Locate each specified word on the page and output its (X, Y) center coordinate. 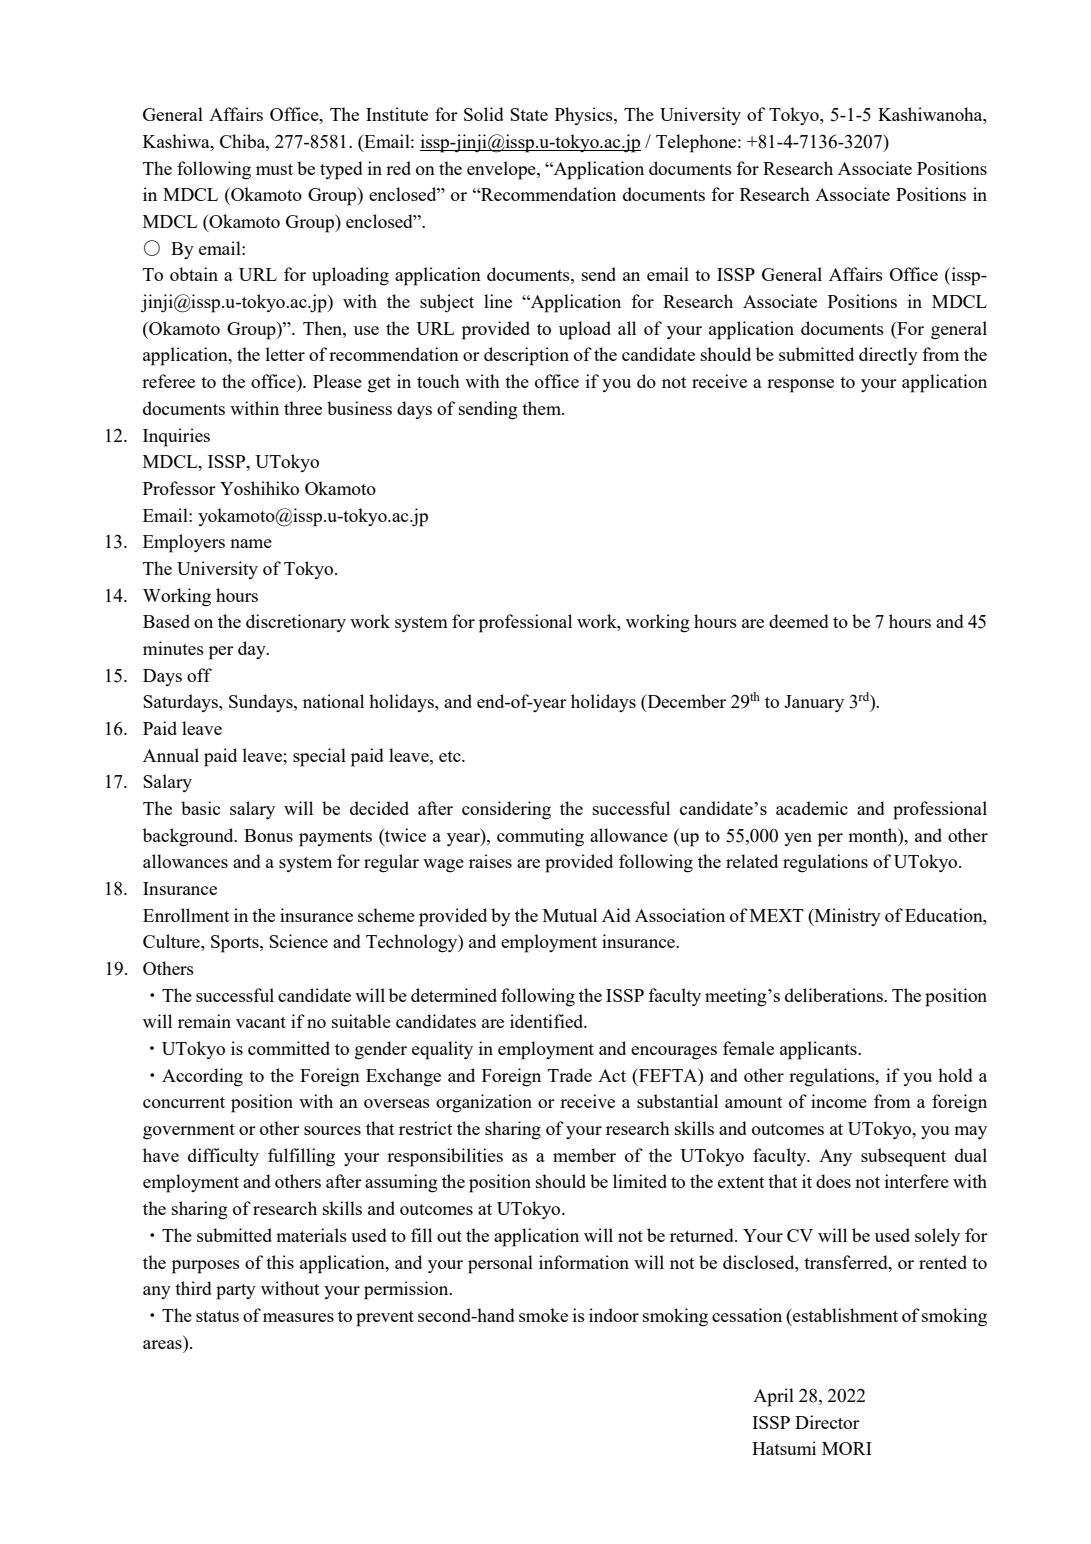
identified (548, 1021)
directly (888, 356)
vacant (261, 1022)
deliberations (835, 995)
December (685, 702)
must (274, 169)
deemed (799, 621)
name (251, 543)
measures (298, 1317)
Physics (585, 116)
